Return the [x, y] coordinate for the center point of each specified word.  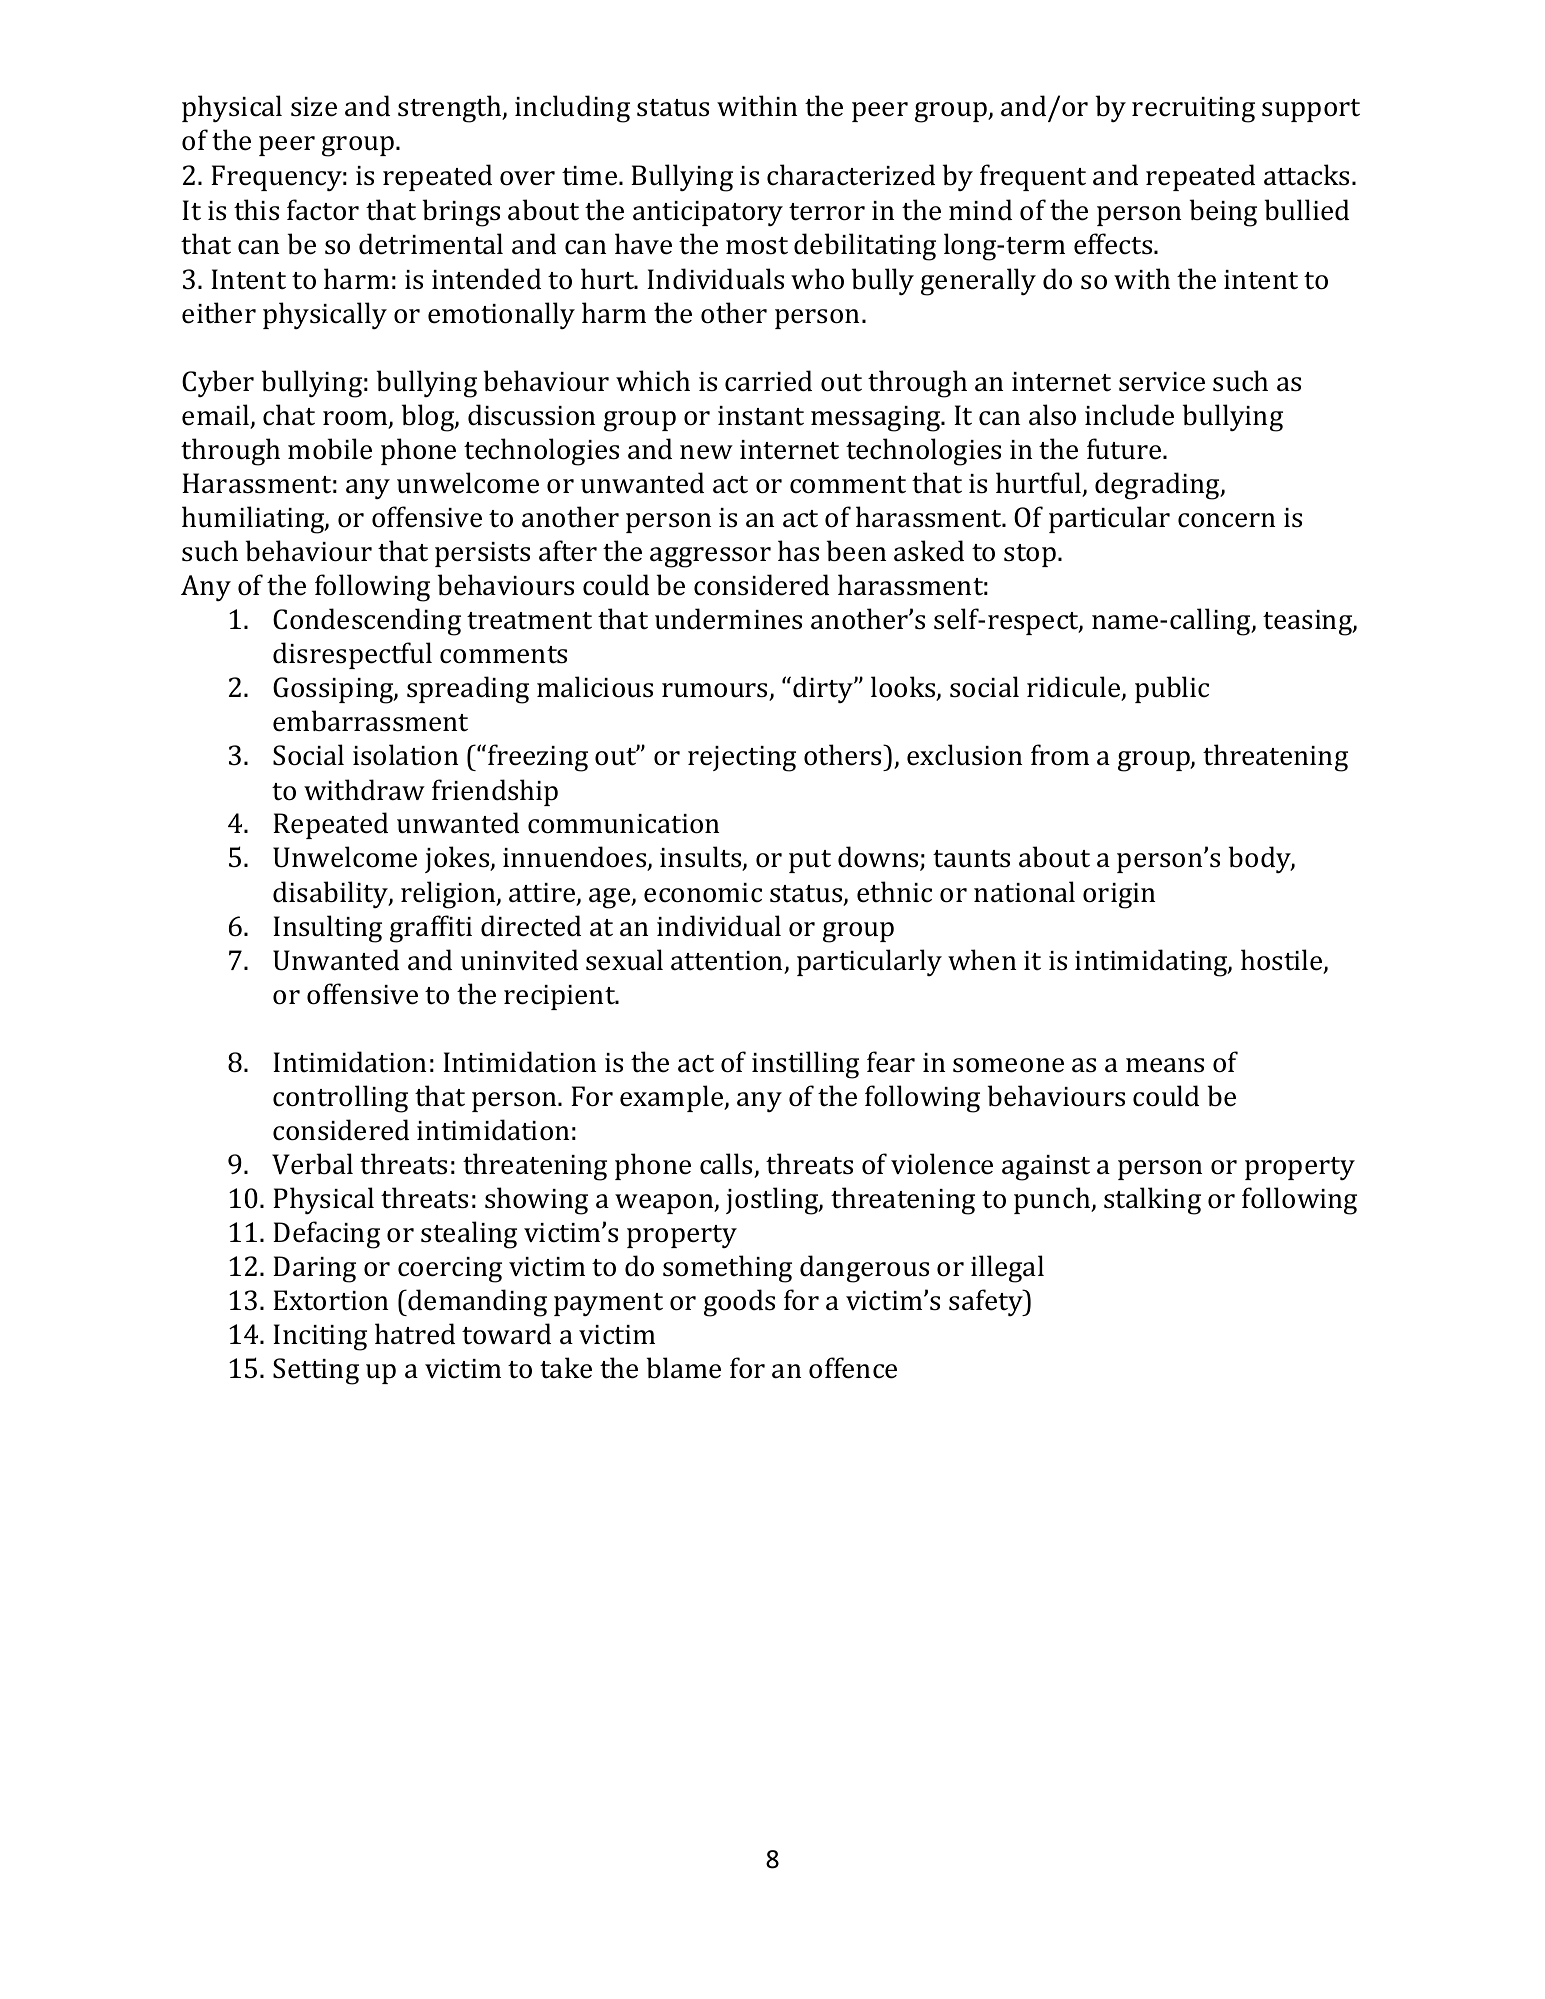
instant [761, 416]
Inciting [320, 1337]
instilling [805, 1065]
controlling [340, 1099]
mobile [330, 449]
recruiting [1193, 110]
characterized [851, 175]
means [1165, 1065]
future [1125, 449]
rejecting [742, 759]
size [314, 107]
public [1172, 689]
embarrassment [370, 721]
